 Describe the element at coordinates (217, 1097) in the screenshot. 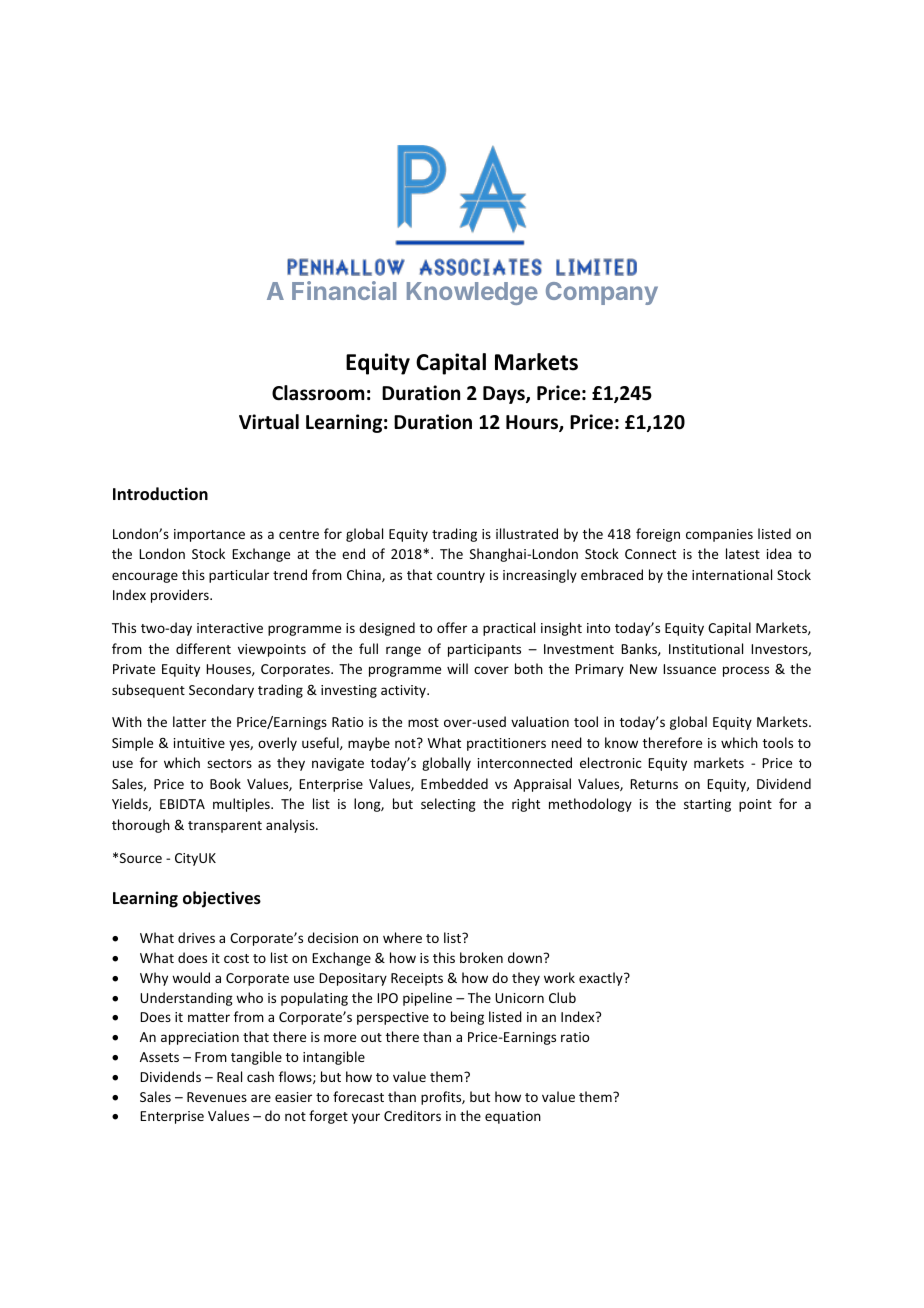

I see `Revenues` at that location.
